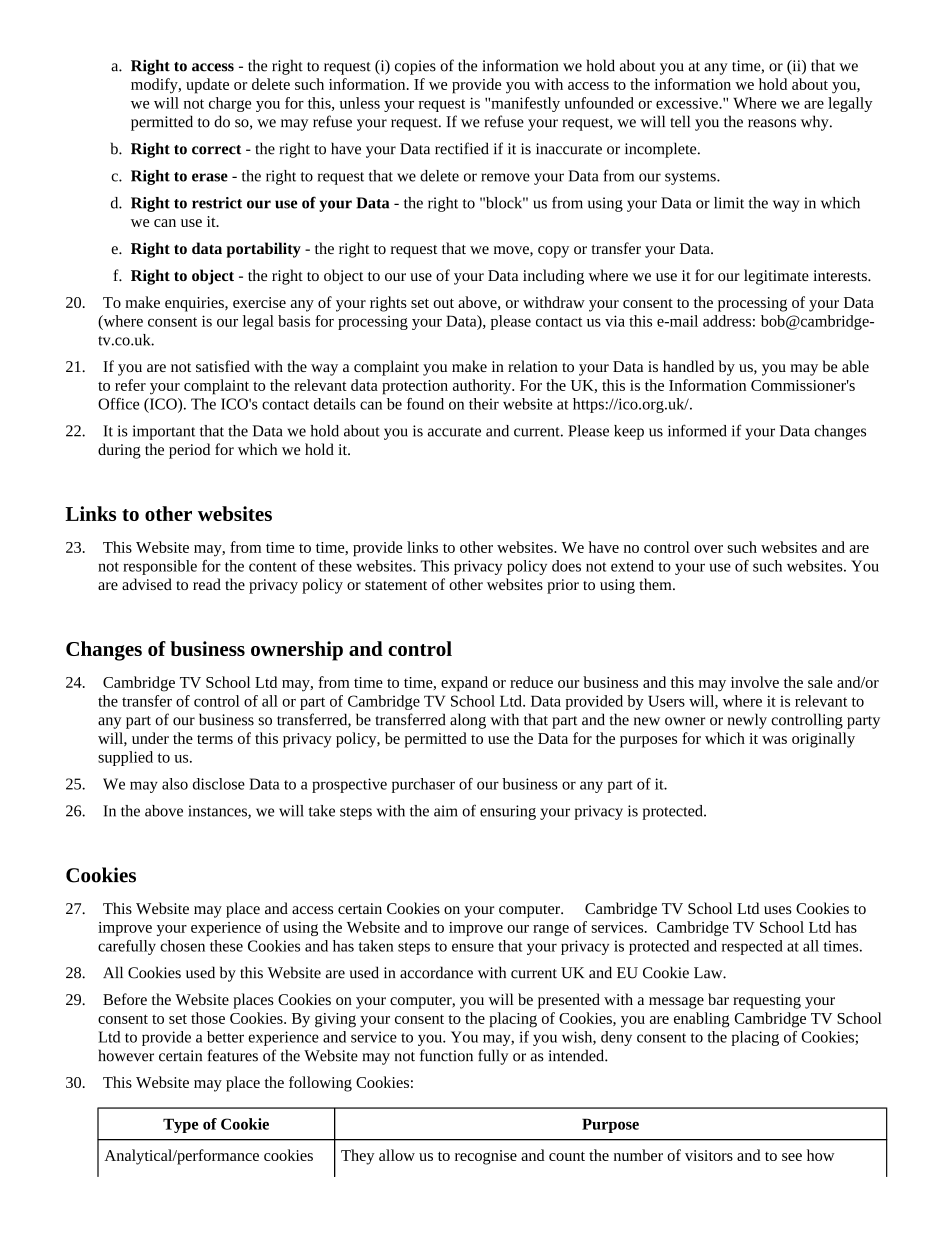  Describe the element at coordinates (563, 586) in the screenshot. I see `prior` at that location.
